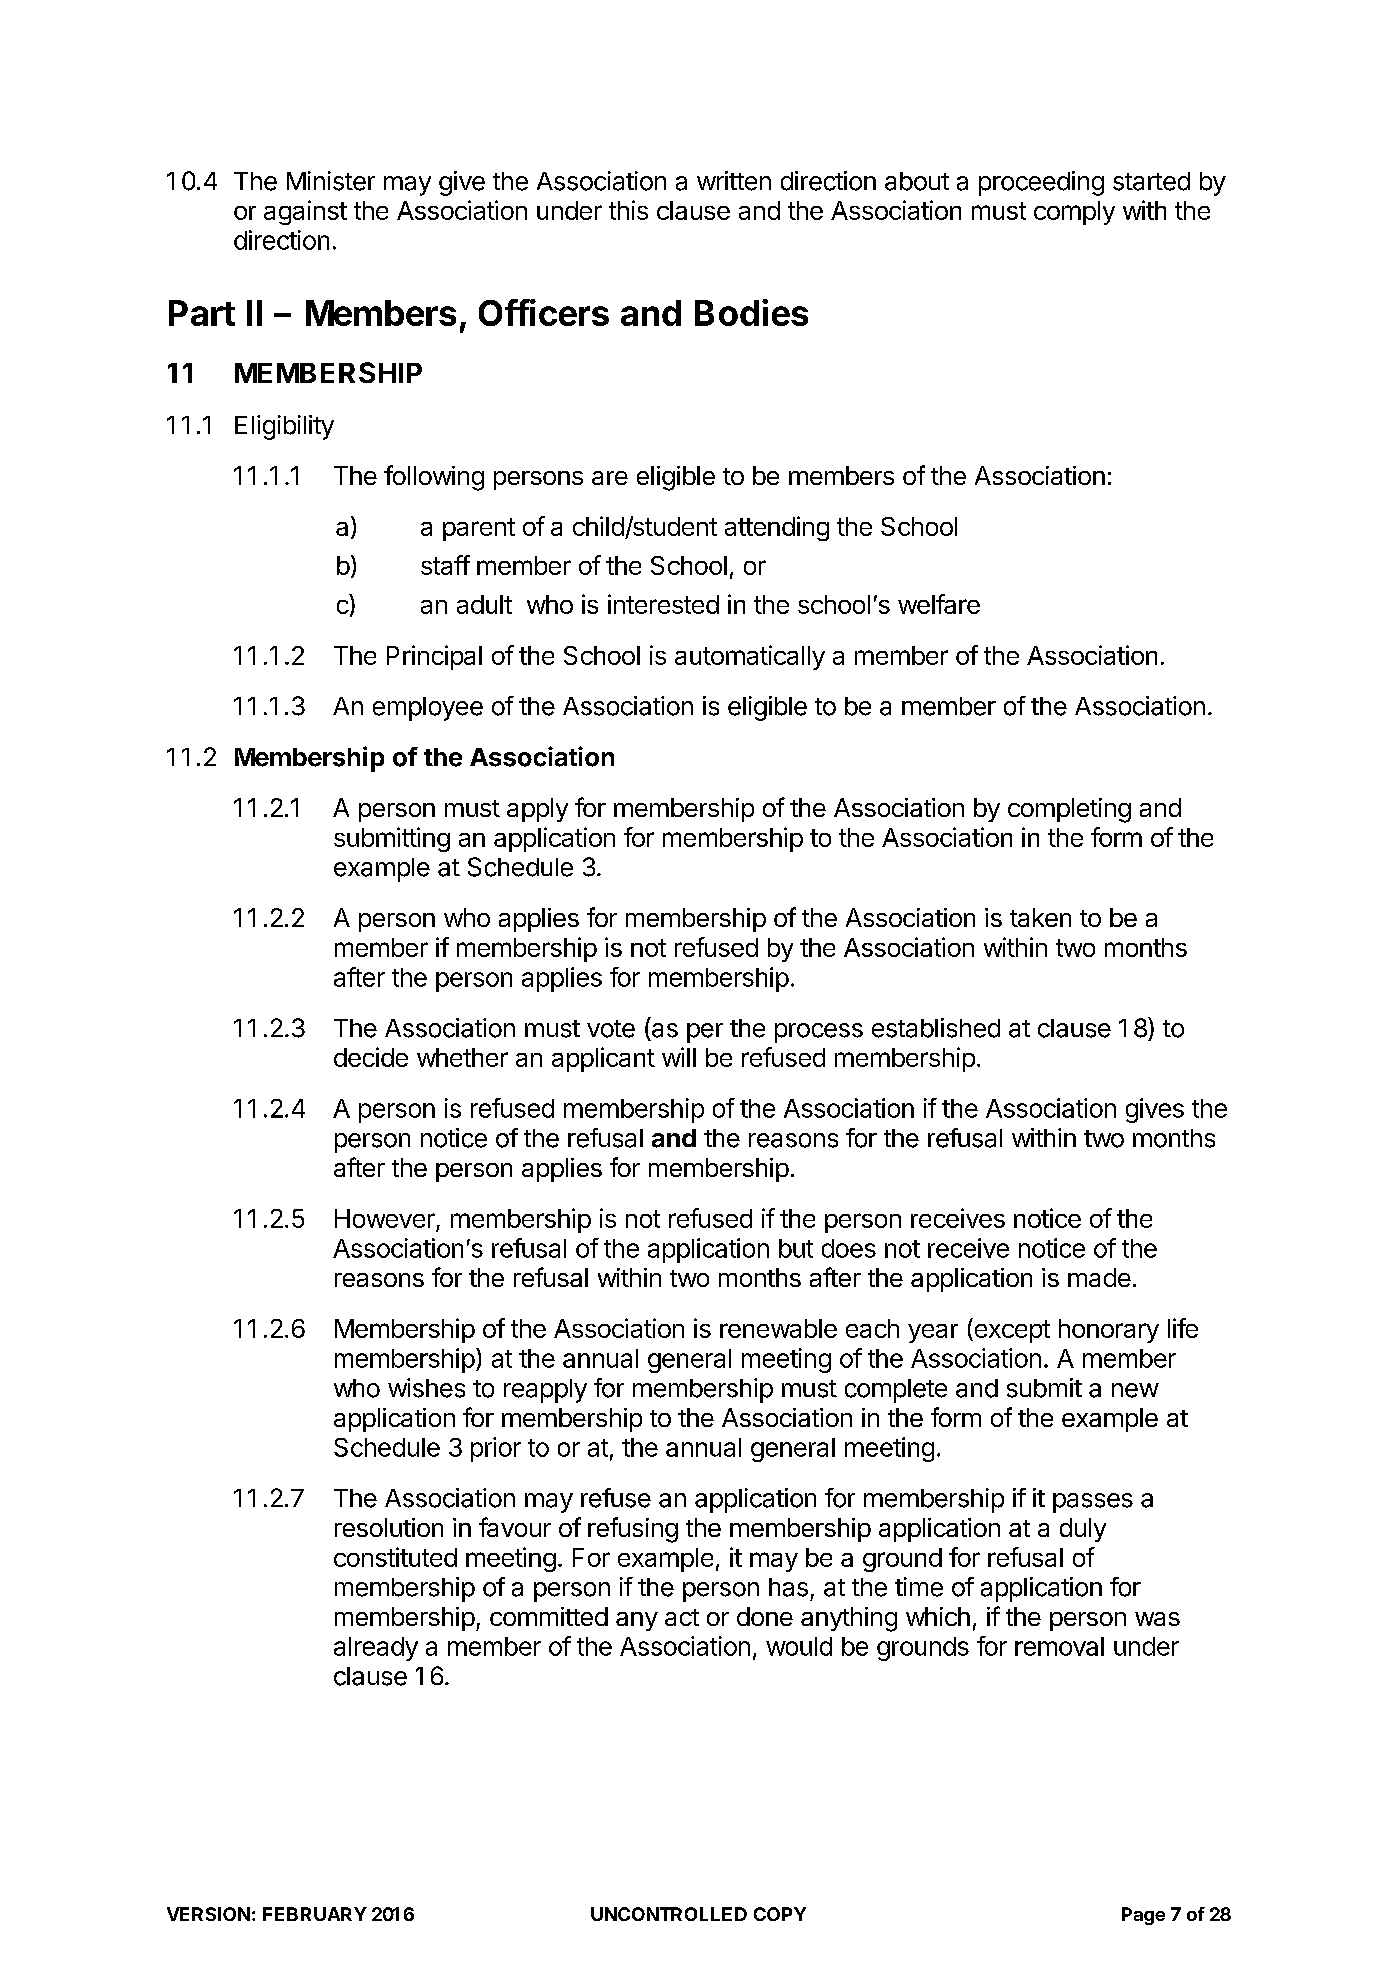 The image size is (1396, 1975). I want to click on this, so click(628, 210).
